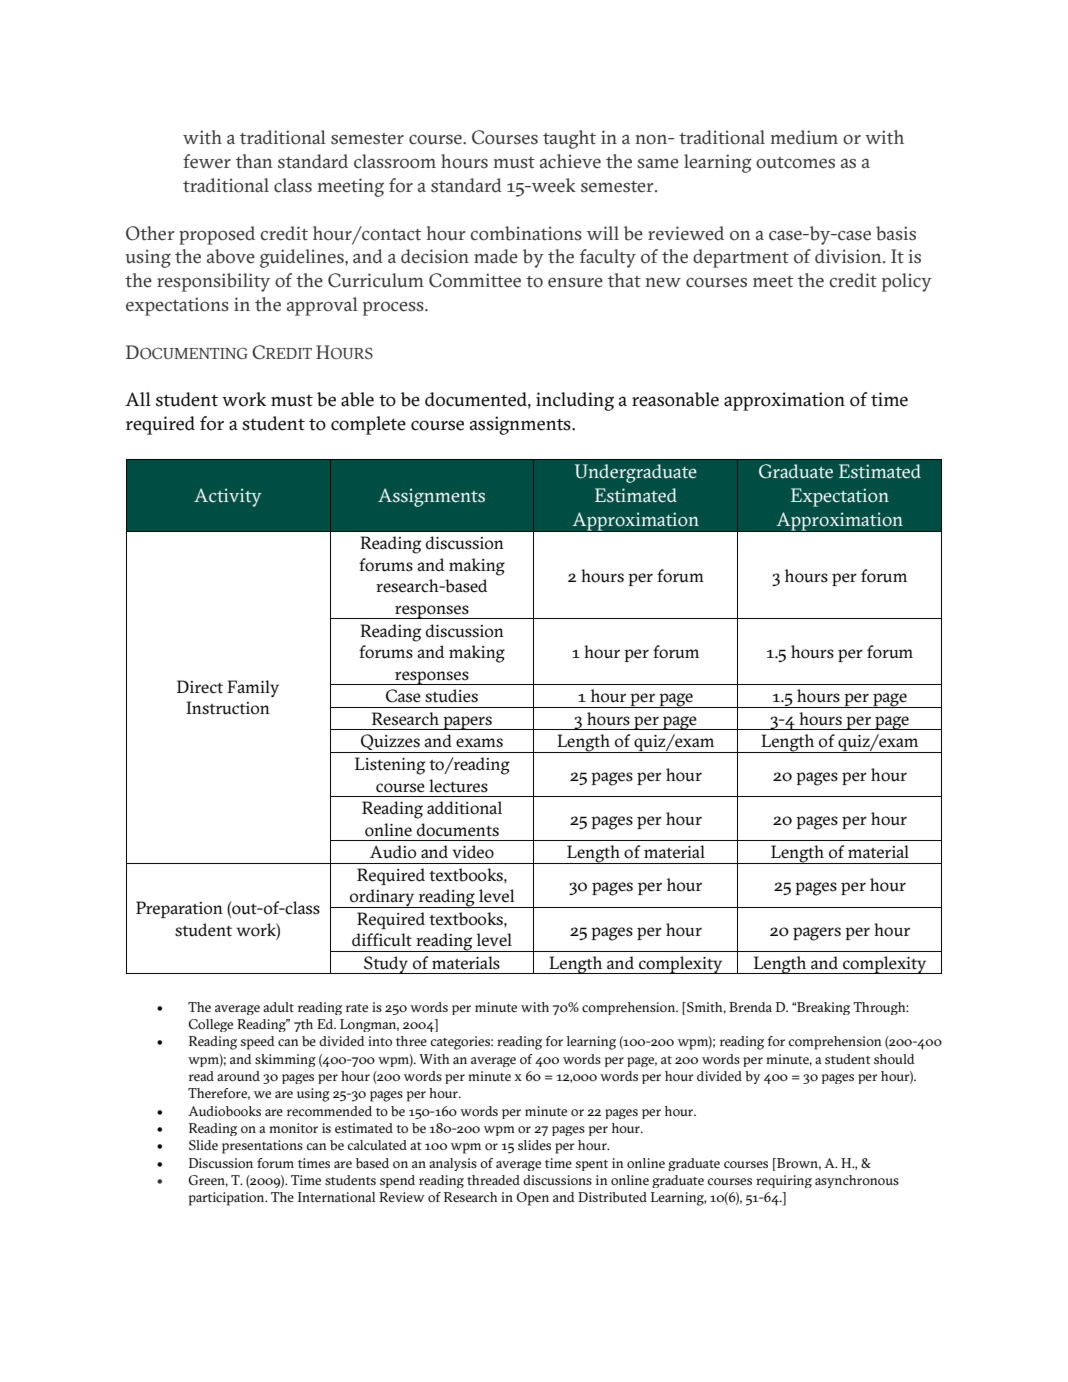 This image has height=1382, width=1068. Describe the element at coordinates (532, 1199) in the image. I see `Open` at that location.
